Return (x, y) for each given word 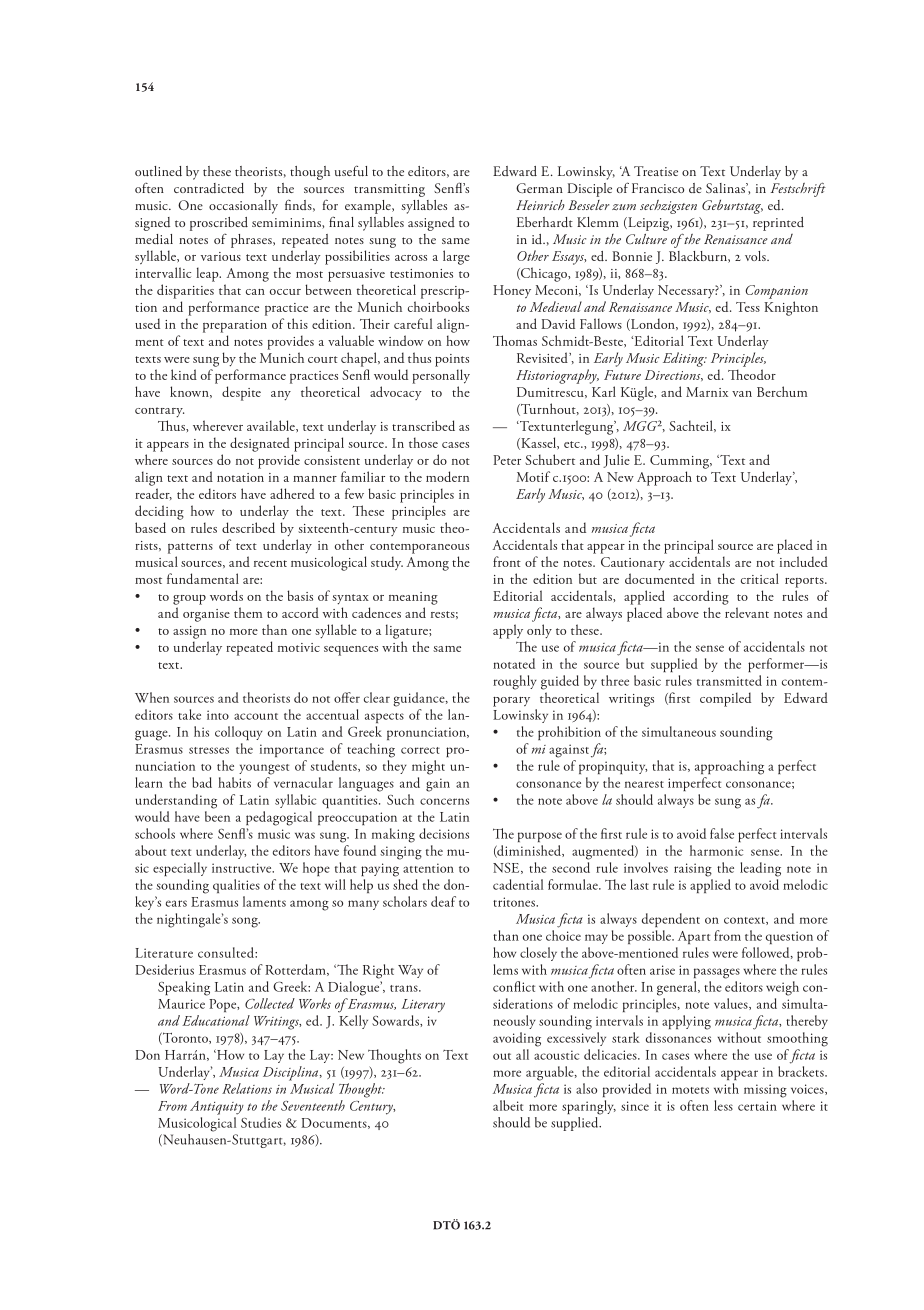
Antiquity (217, 1108)
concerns (444, 801)
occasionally (243, 207)
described (248, 527)
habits (234, 782)
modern (447, 476)
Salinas (726, 188)
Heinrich (540, 205)
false (722, 833)
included (804, 561)
